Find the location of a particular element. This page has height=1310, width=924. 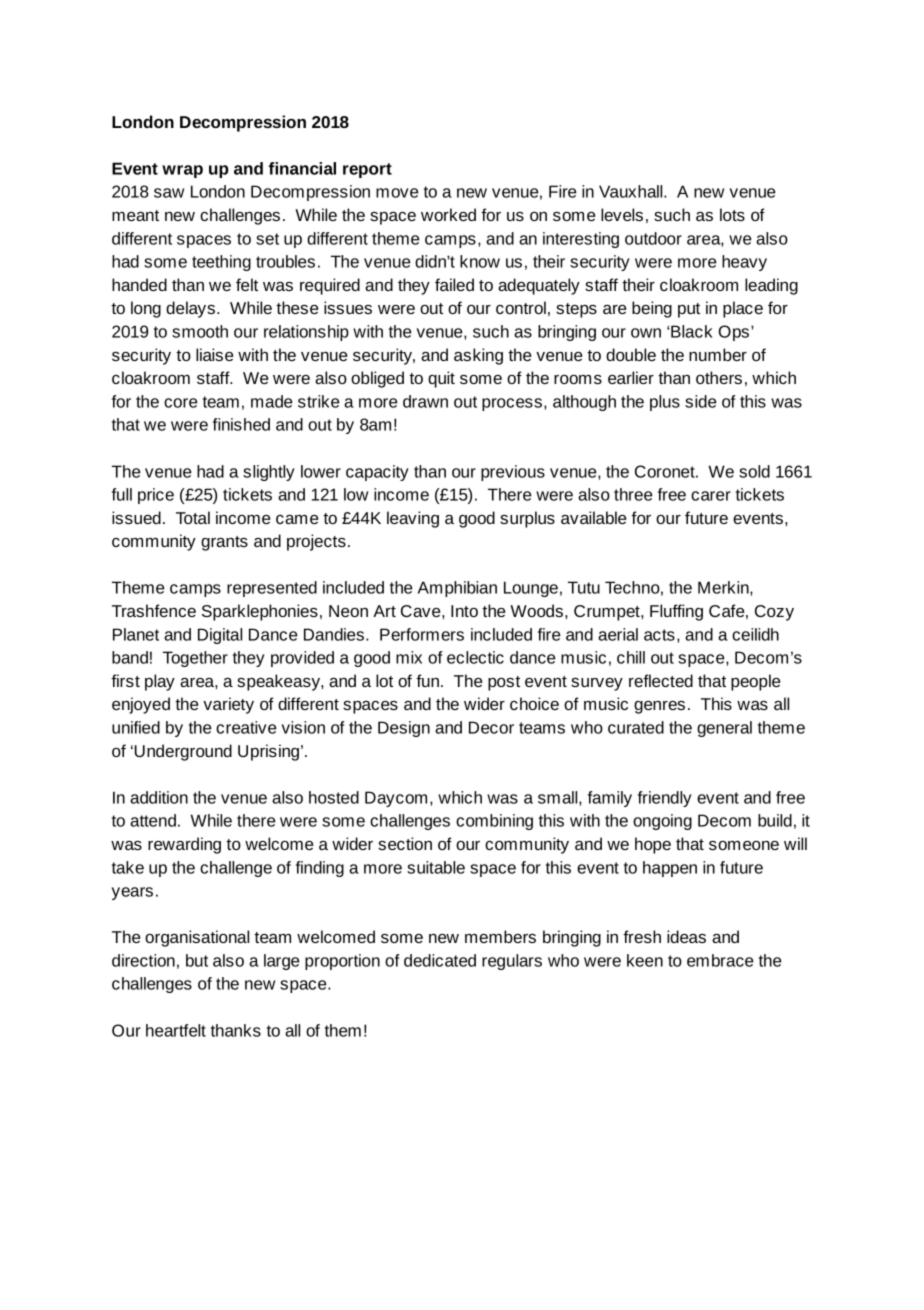

drawn is located at coordinates (425, 401).
